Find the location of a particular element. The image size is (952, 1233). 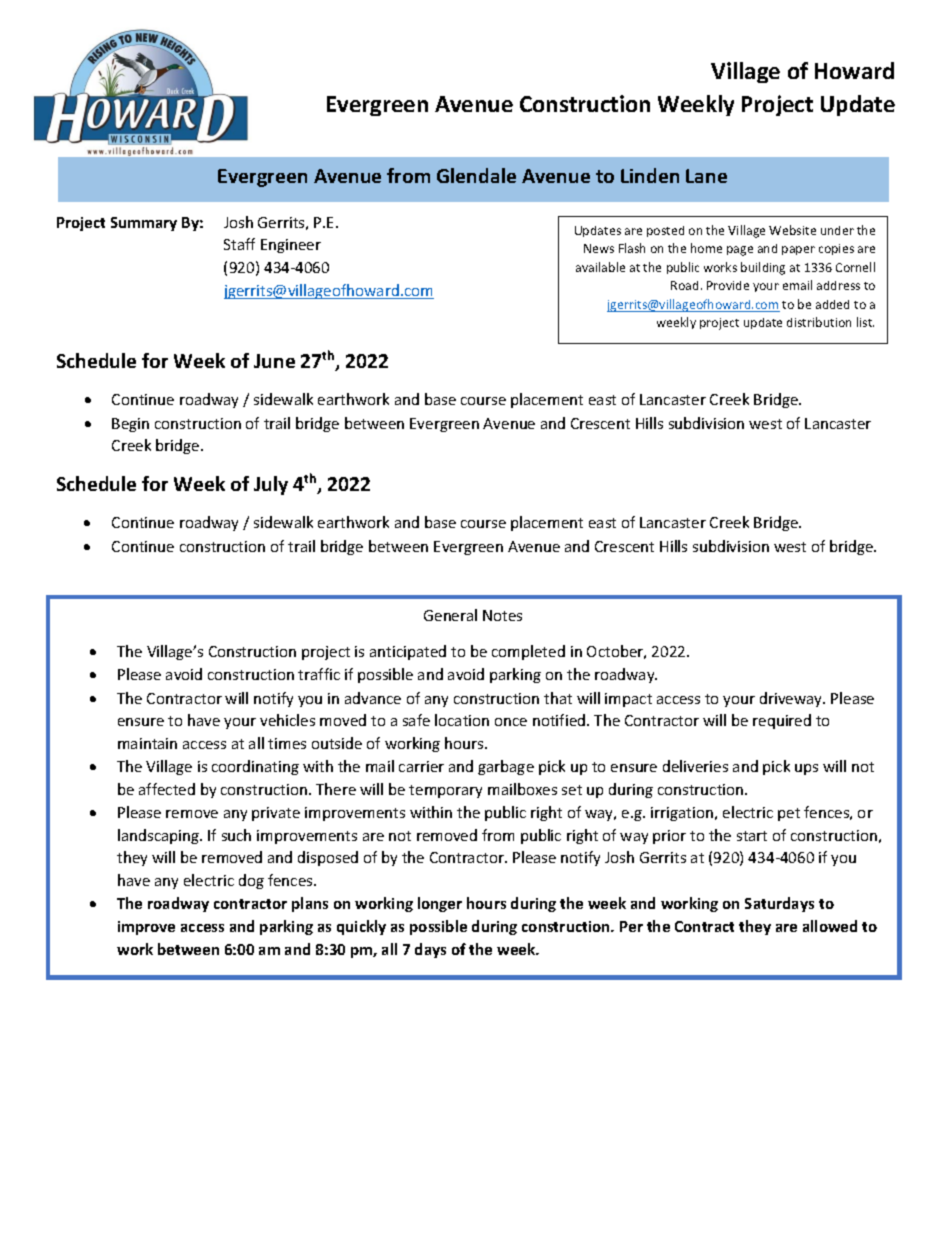

Glendale is located at coordinates (476, 175).
